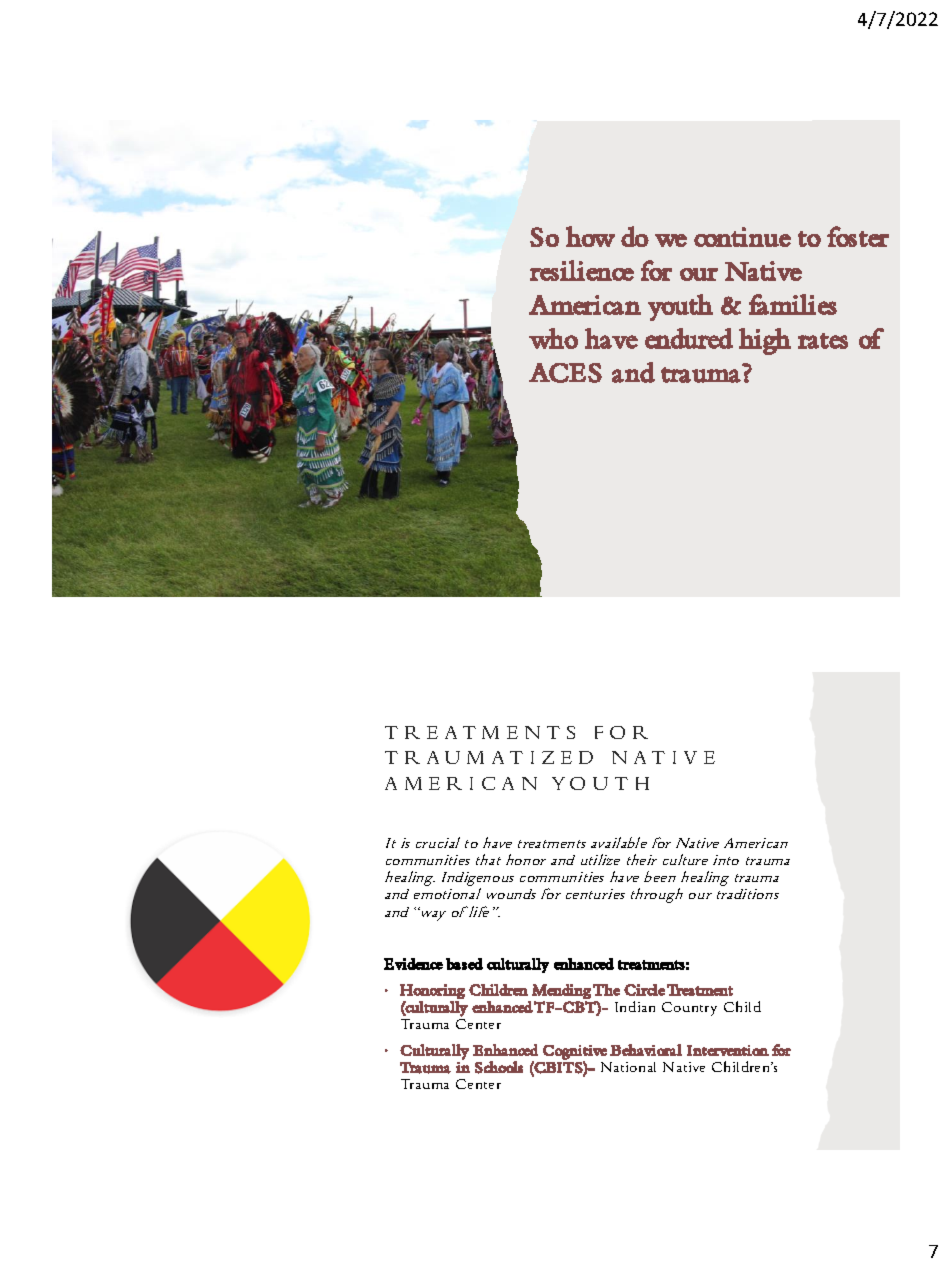 Image resolution: width=952 pixels, height=1270 pixels. Describe the element at coordinates (793, 304) in the screenshot. I see `families` at that location.
